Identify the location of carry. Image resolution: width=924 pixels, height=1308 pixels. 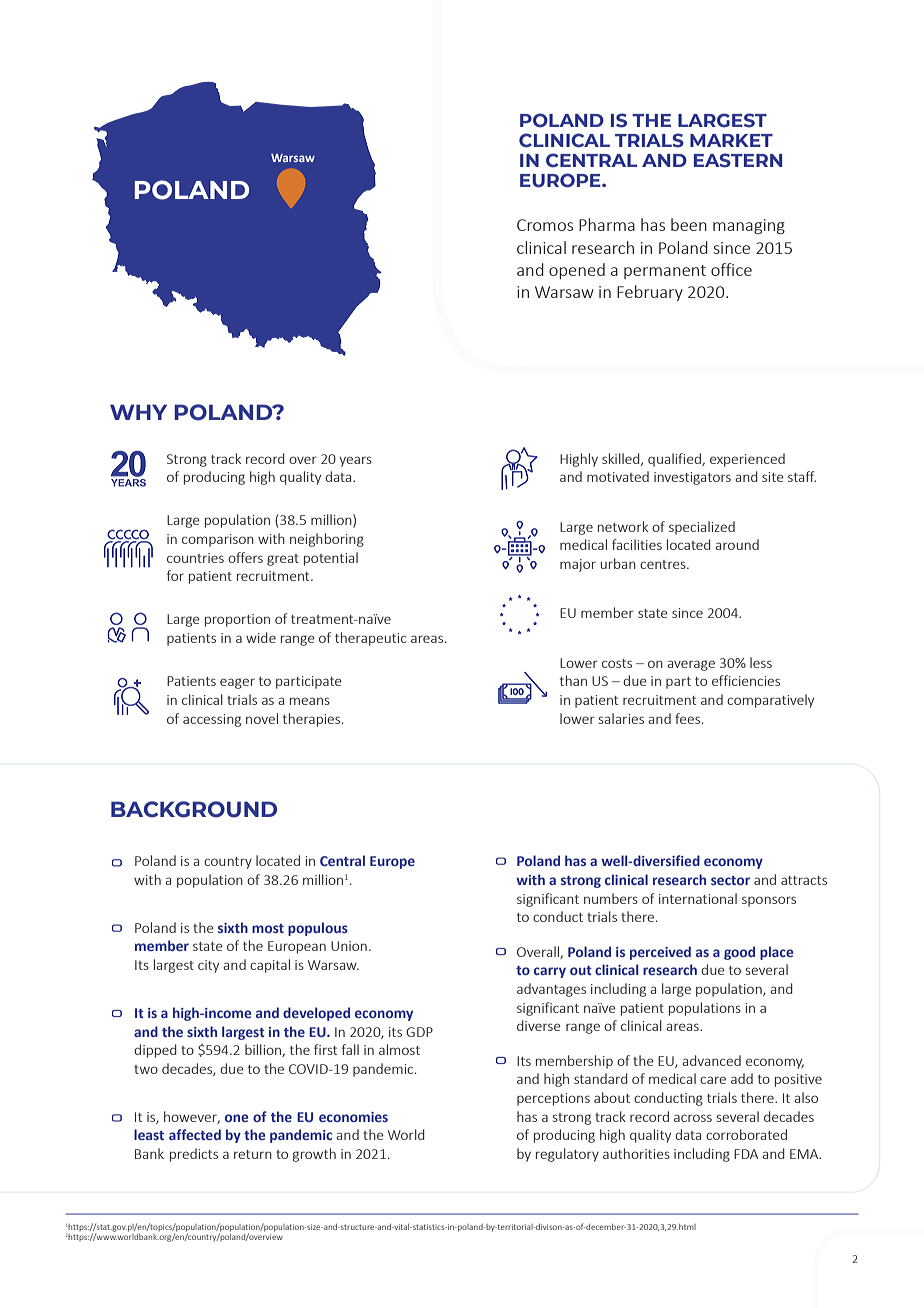
(550, 972).
